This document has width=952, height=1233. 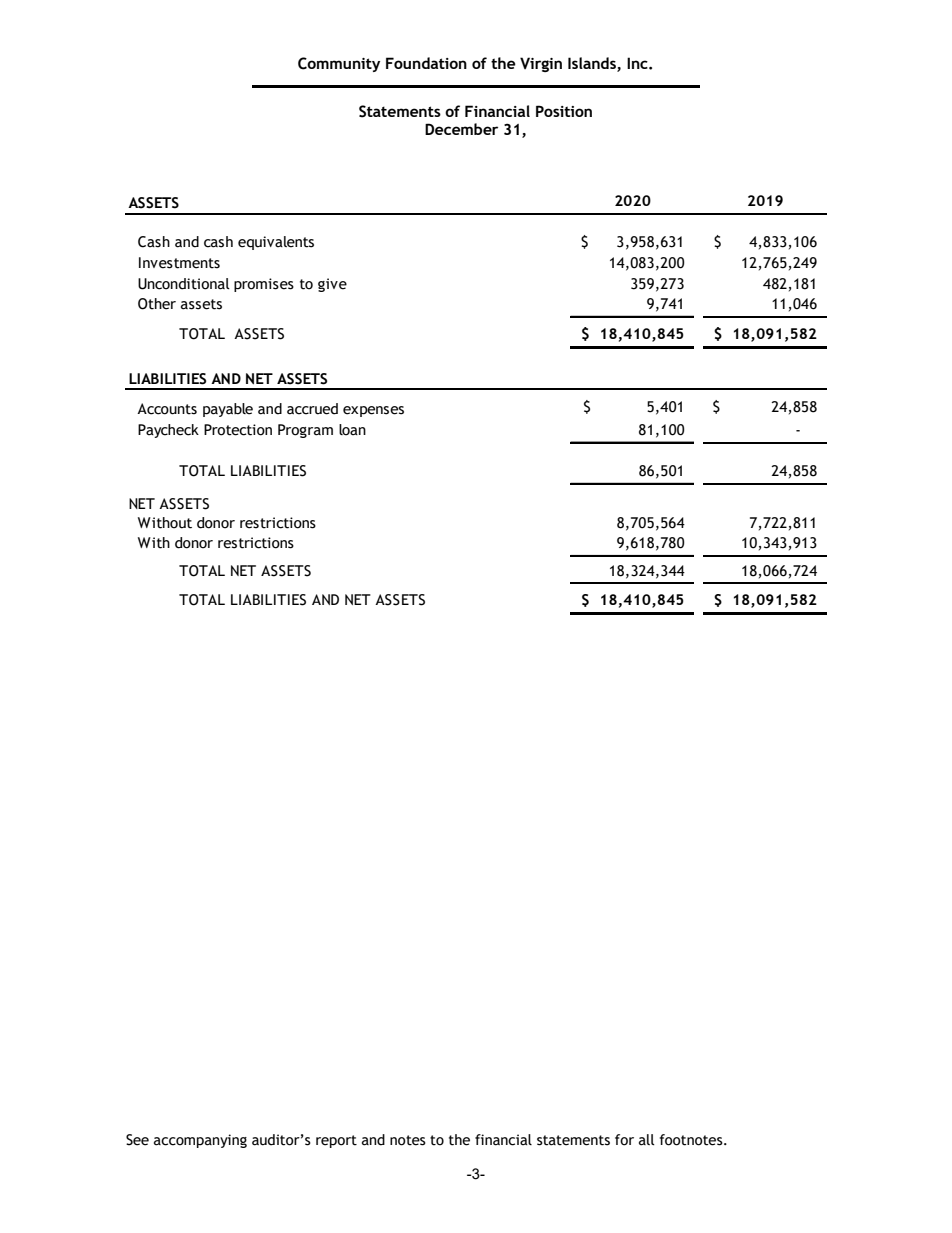 I want to click on Position, so click(x=564, y=111).
